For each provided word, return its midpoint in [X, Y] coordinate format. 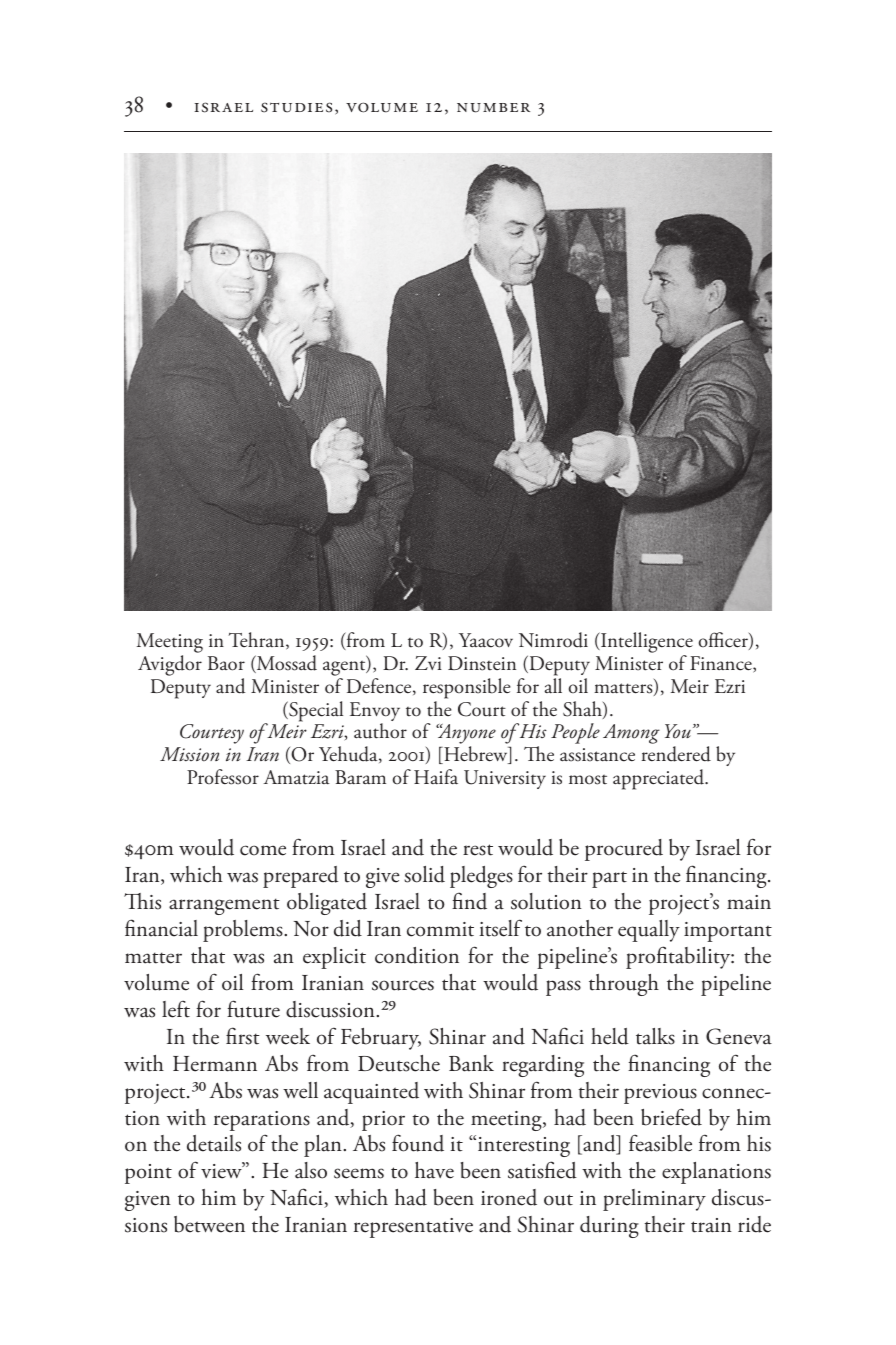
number [493, 108]
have [434, 1170]
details [214, 1143]
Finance [722, 664]
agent [345, 668]
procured [624, 850]
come [263, 850]
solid [424, 874]
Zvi [428, 663]
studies [296, 107]
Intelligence [646, 644]
